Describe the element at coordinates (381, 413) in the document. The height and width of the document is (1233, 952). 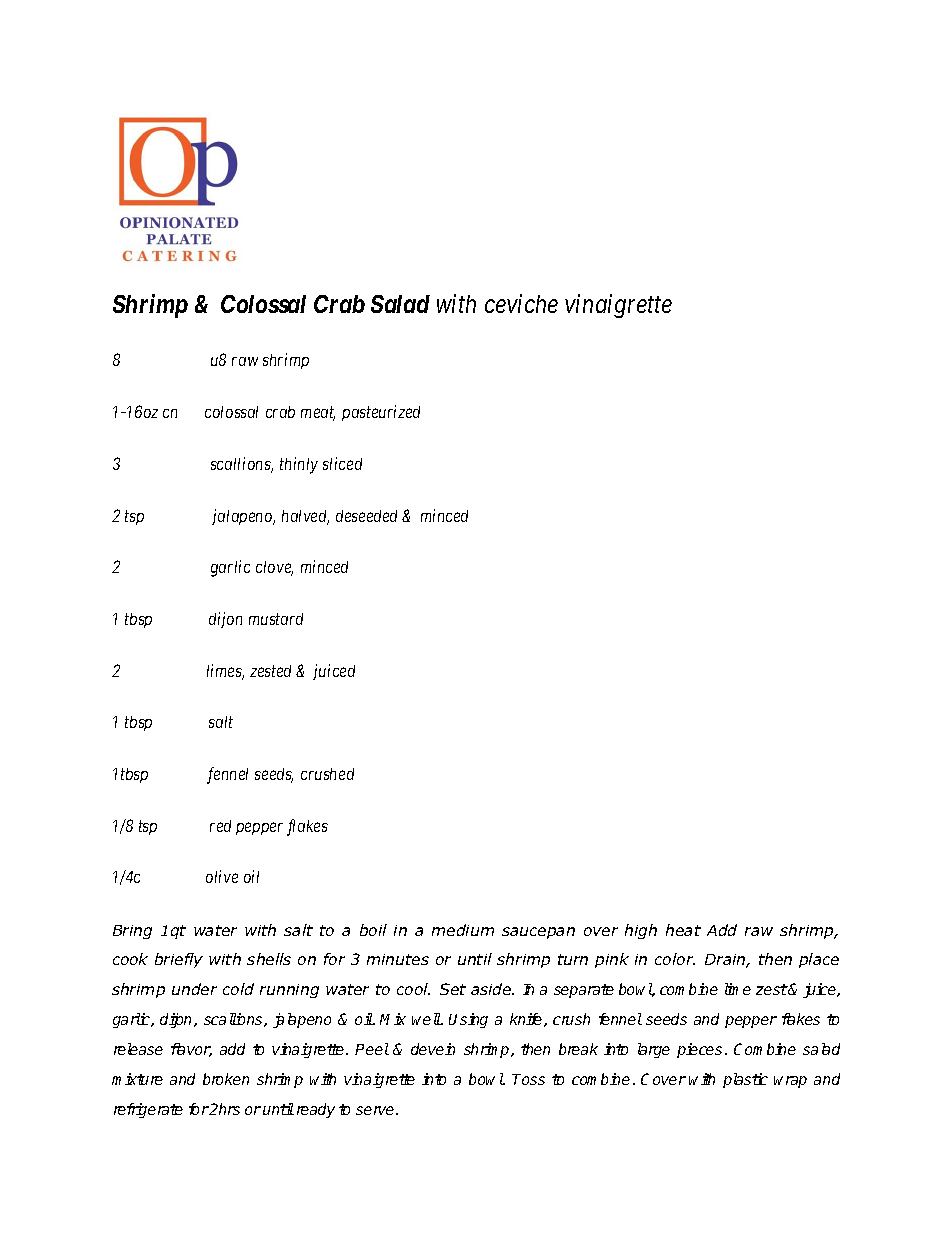
I see `pasteurized` at that location.
